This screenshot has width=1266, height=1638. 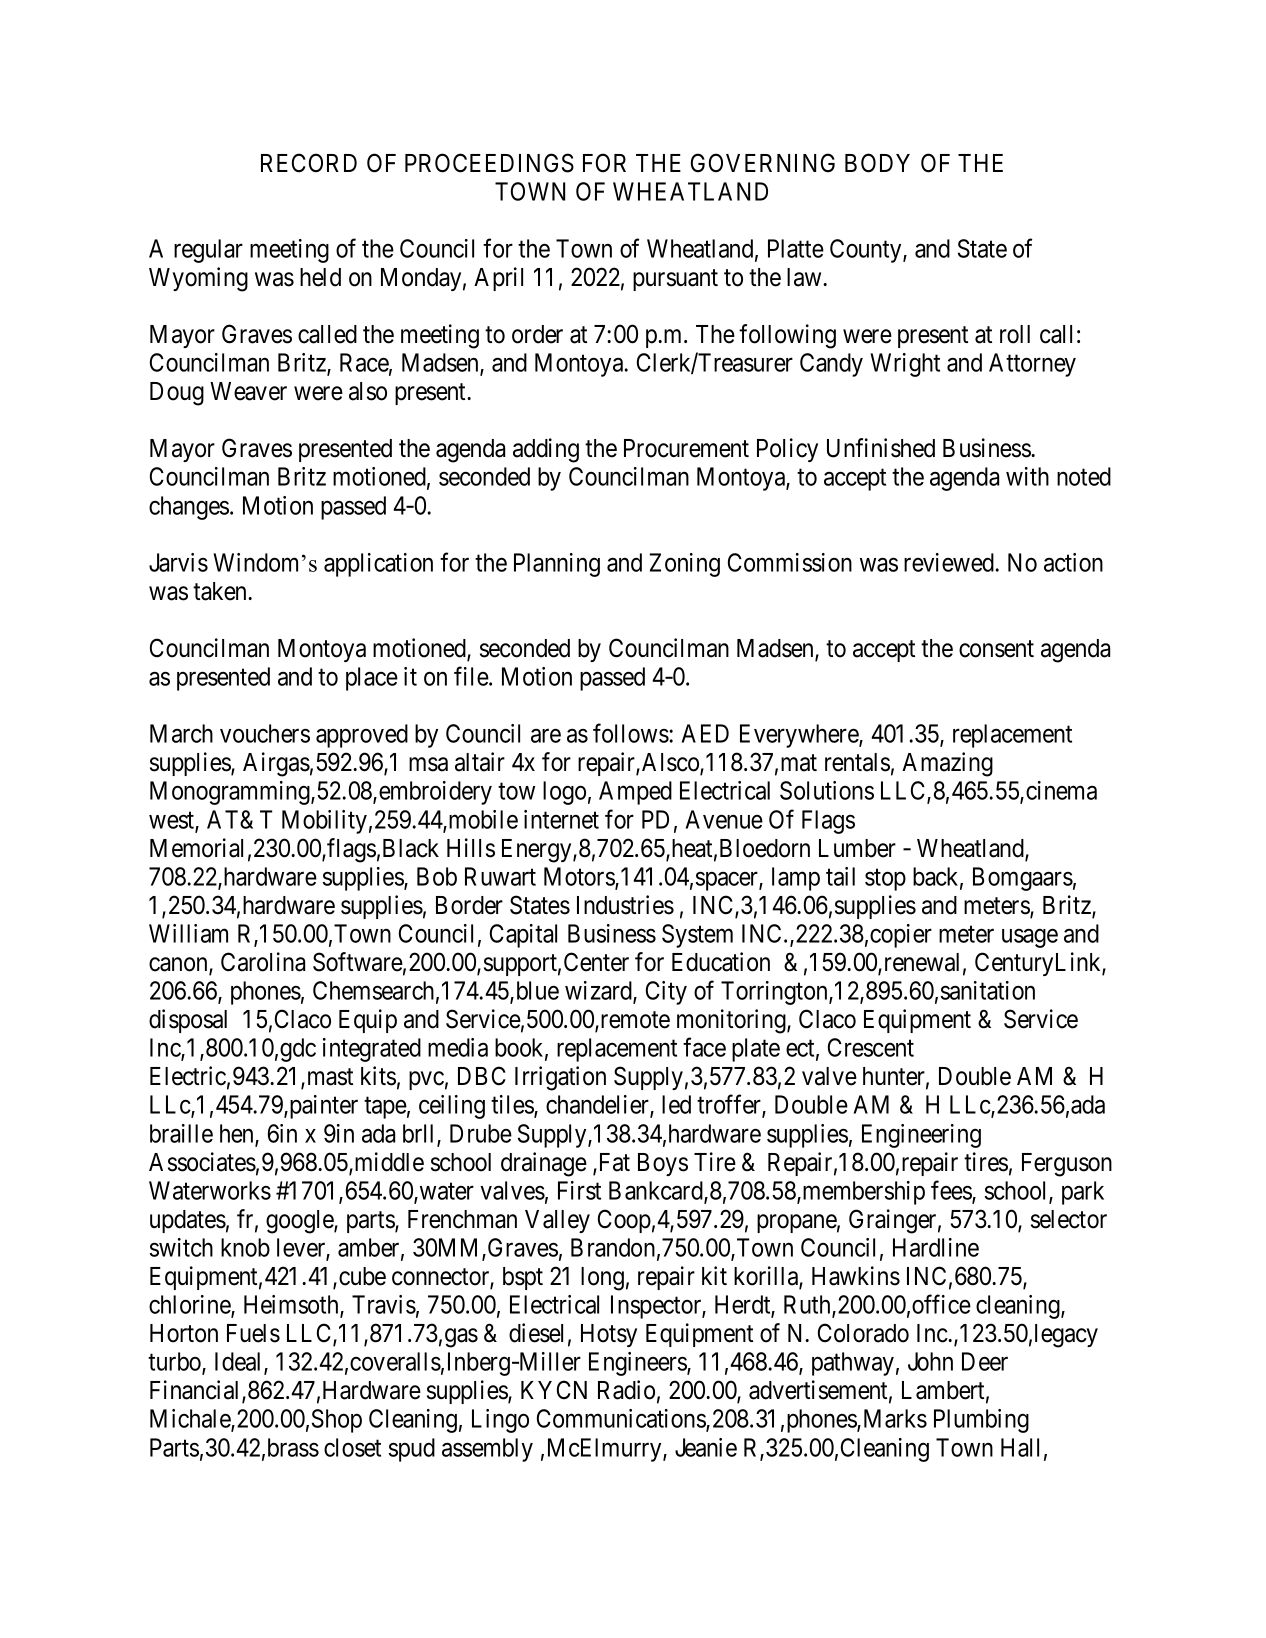 What do you see at coordinates (240, 1363) in the screenshot?
I see `Ideal` at bounding box center [240, 1363].
